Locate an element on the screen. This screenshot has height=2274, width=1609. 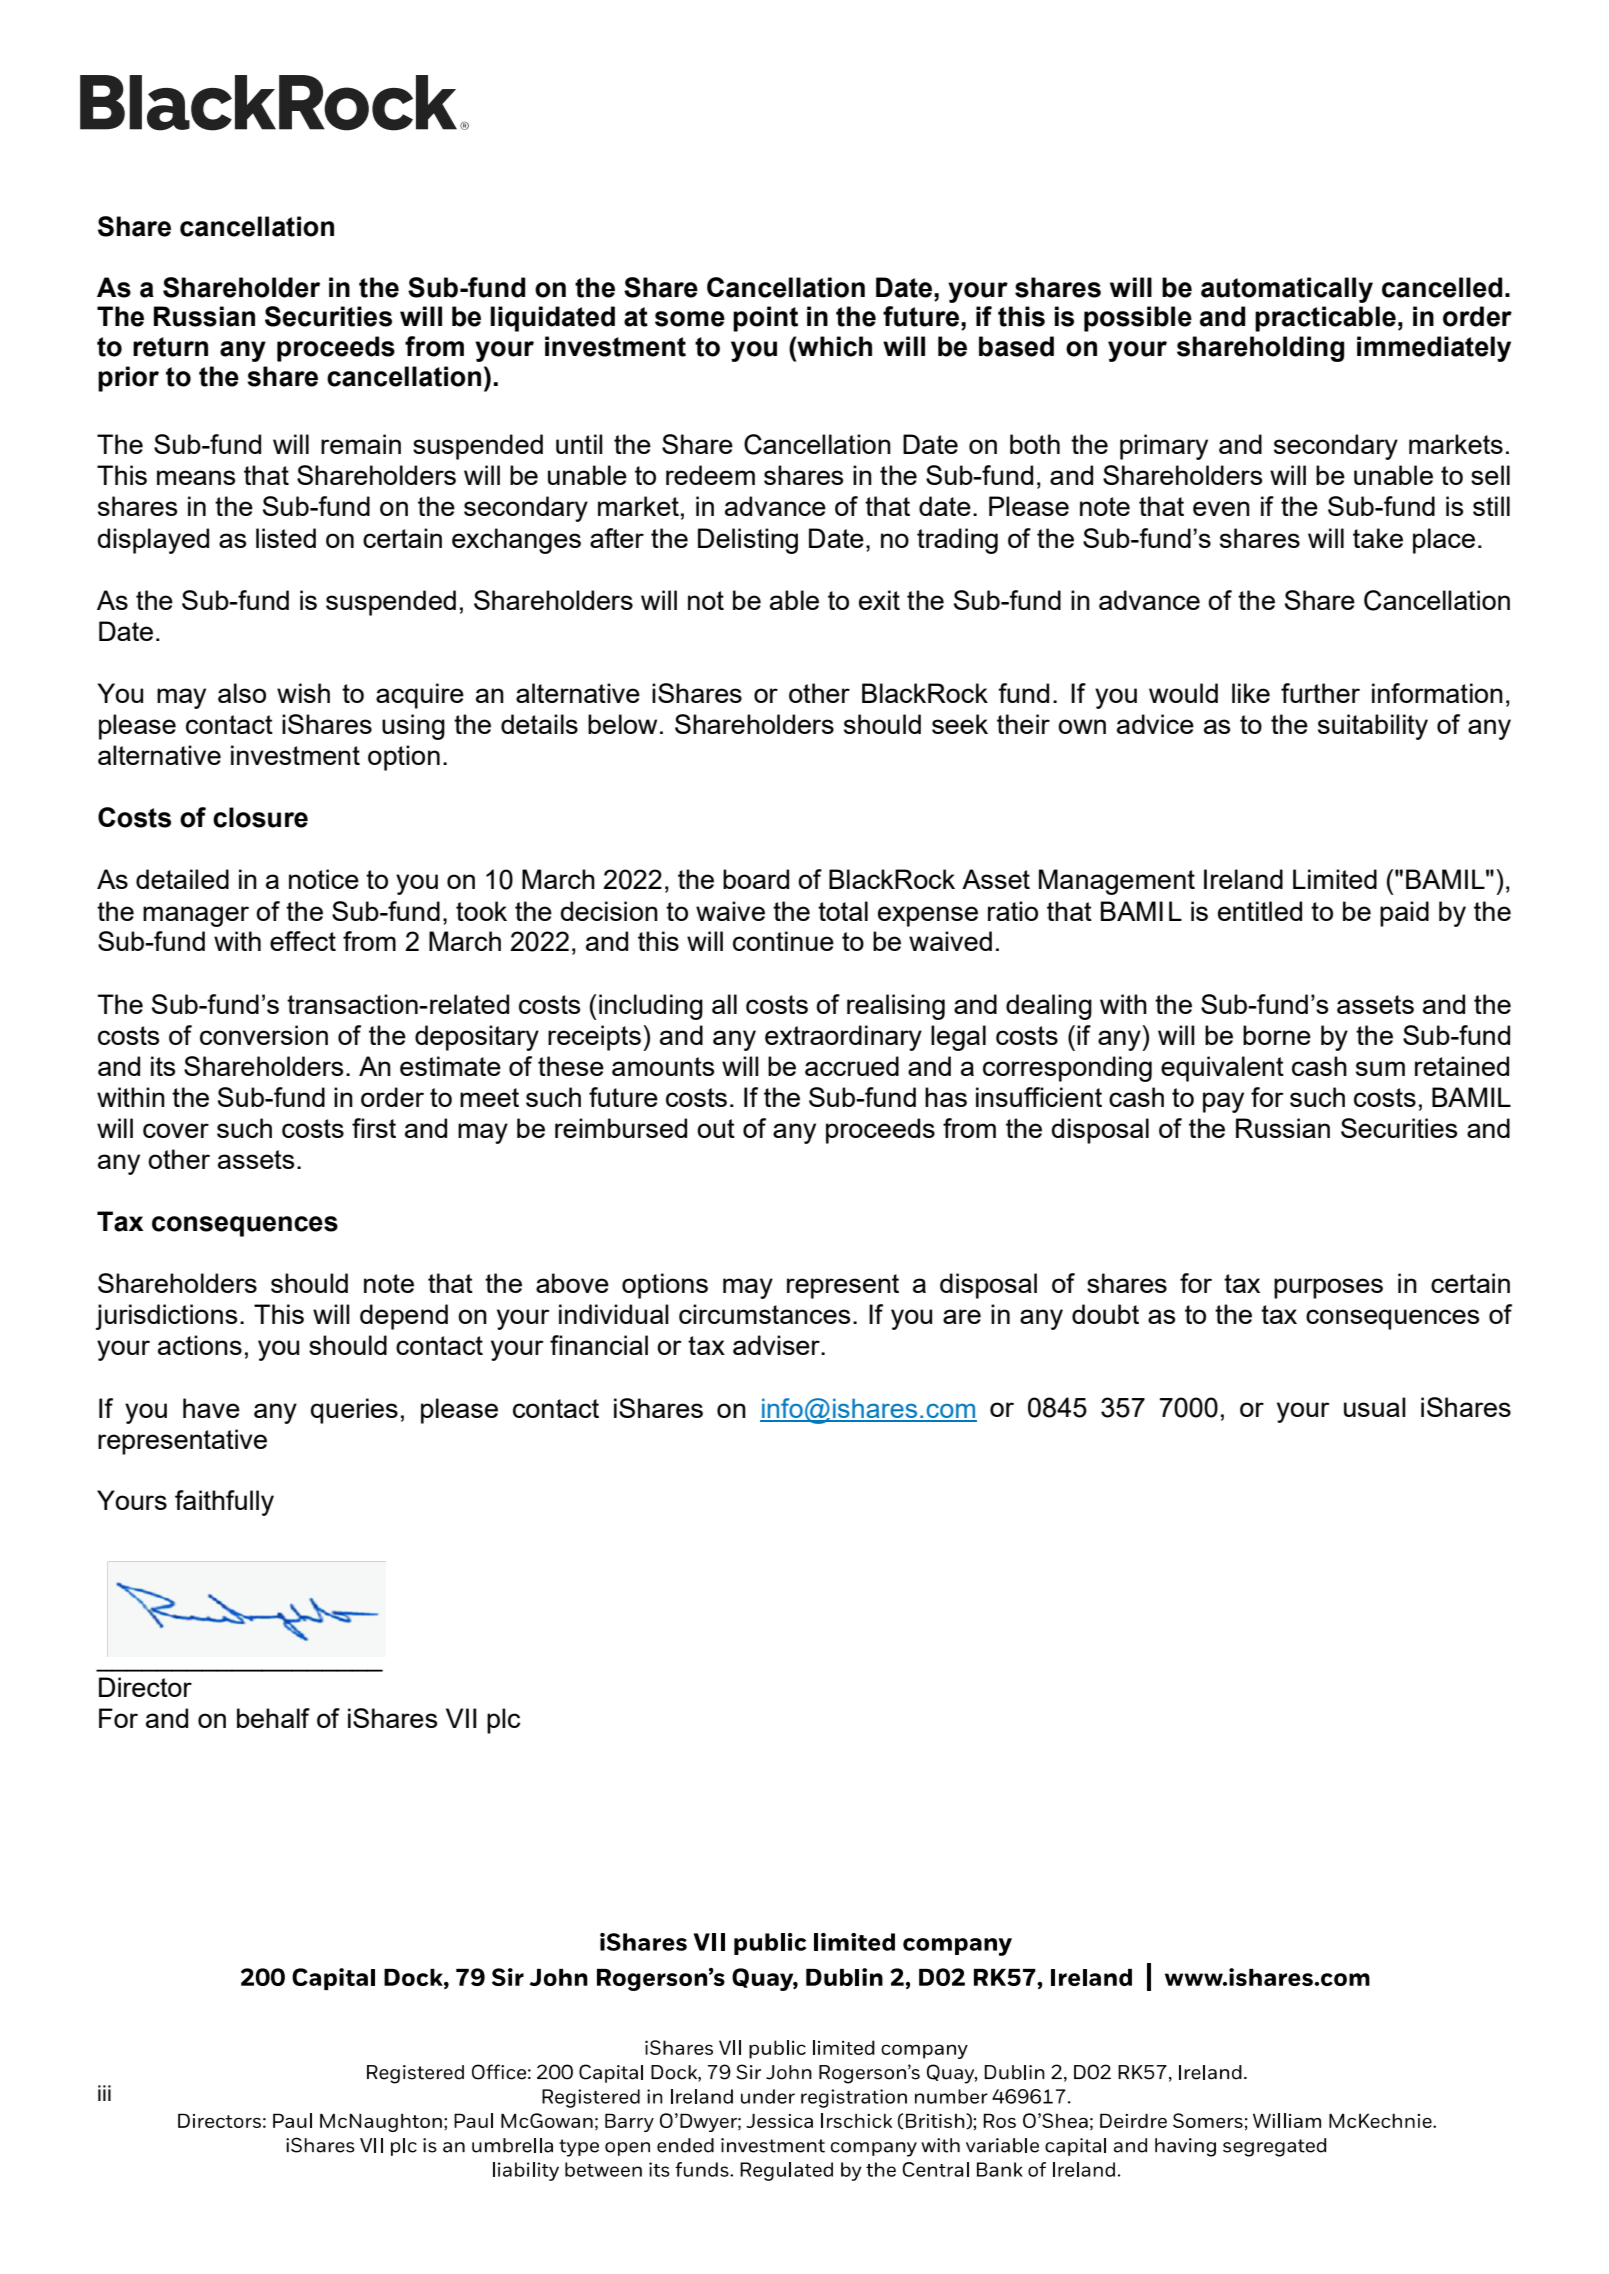
return is located at coordinates (170, 347).
